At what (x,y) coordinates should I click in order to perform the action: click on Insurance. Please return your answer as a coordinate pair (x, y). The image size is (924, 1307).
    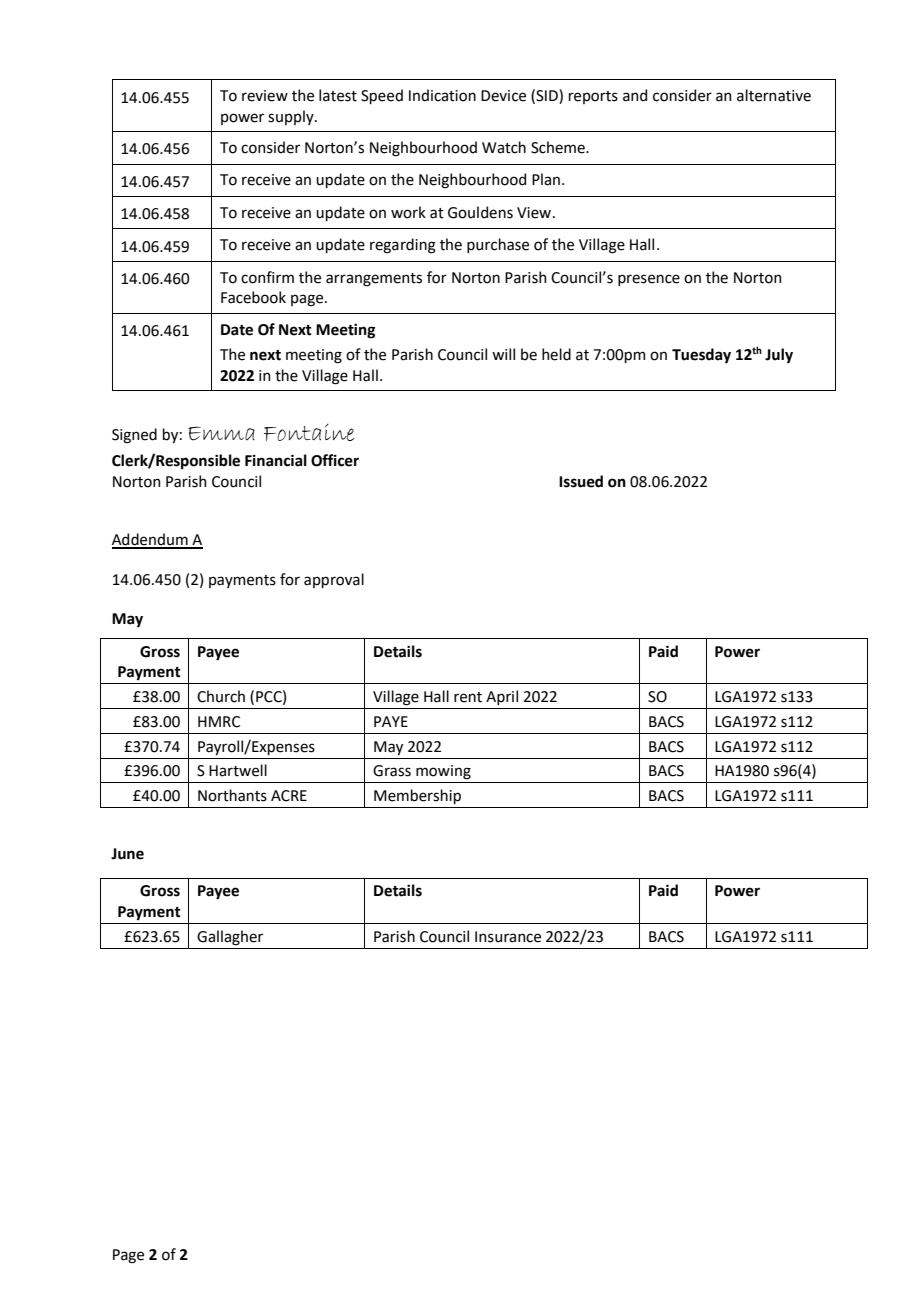
    Looking at the image, I should click on (508, 937).
